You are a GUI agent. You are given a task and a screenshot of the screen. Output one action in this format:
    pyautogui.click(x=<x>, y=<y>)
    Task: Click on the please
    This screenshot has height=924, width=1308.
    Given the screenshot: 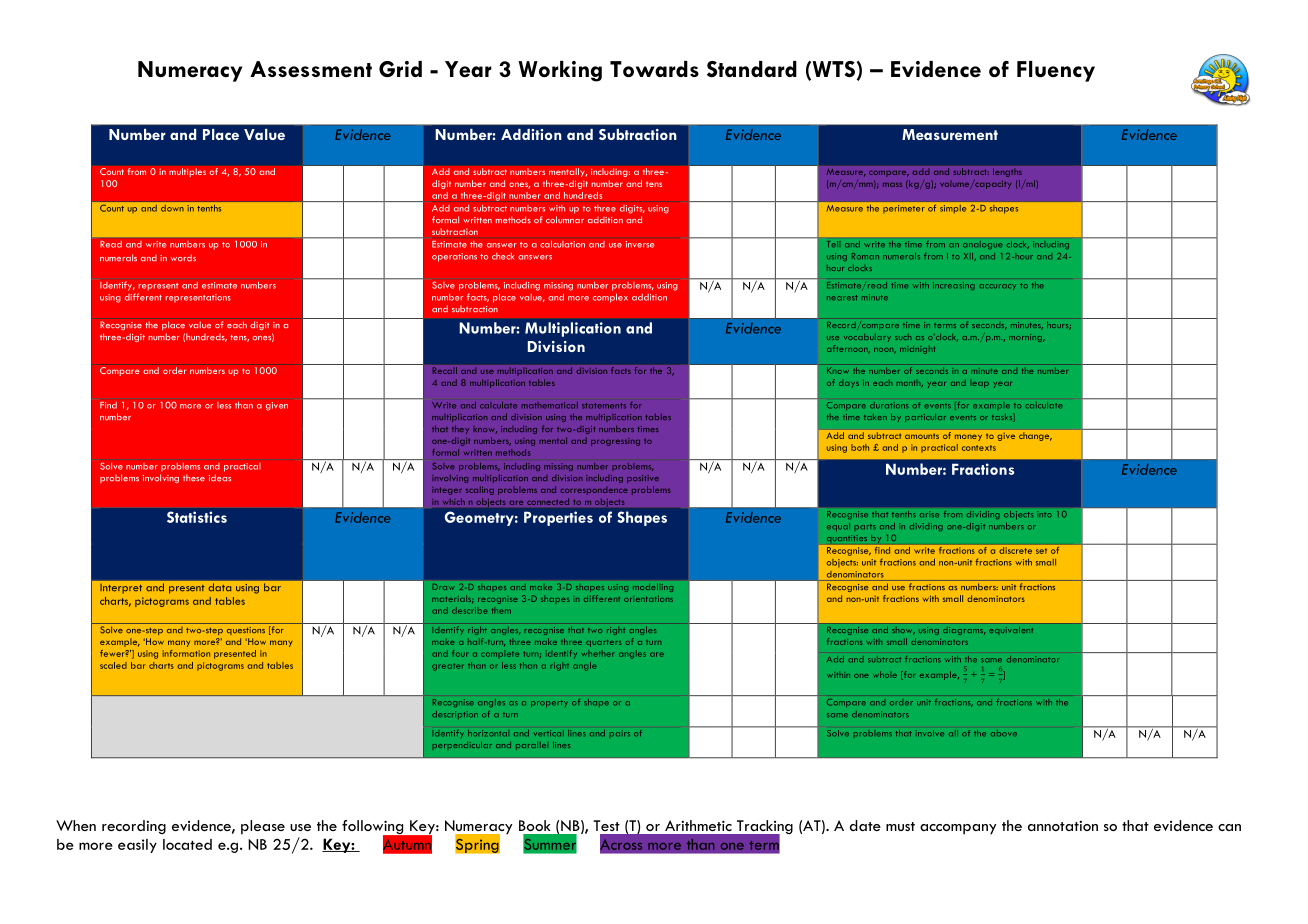 What is the action you would take?
    pyautogui.click(x=263, y=827)
